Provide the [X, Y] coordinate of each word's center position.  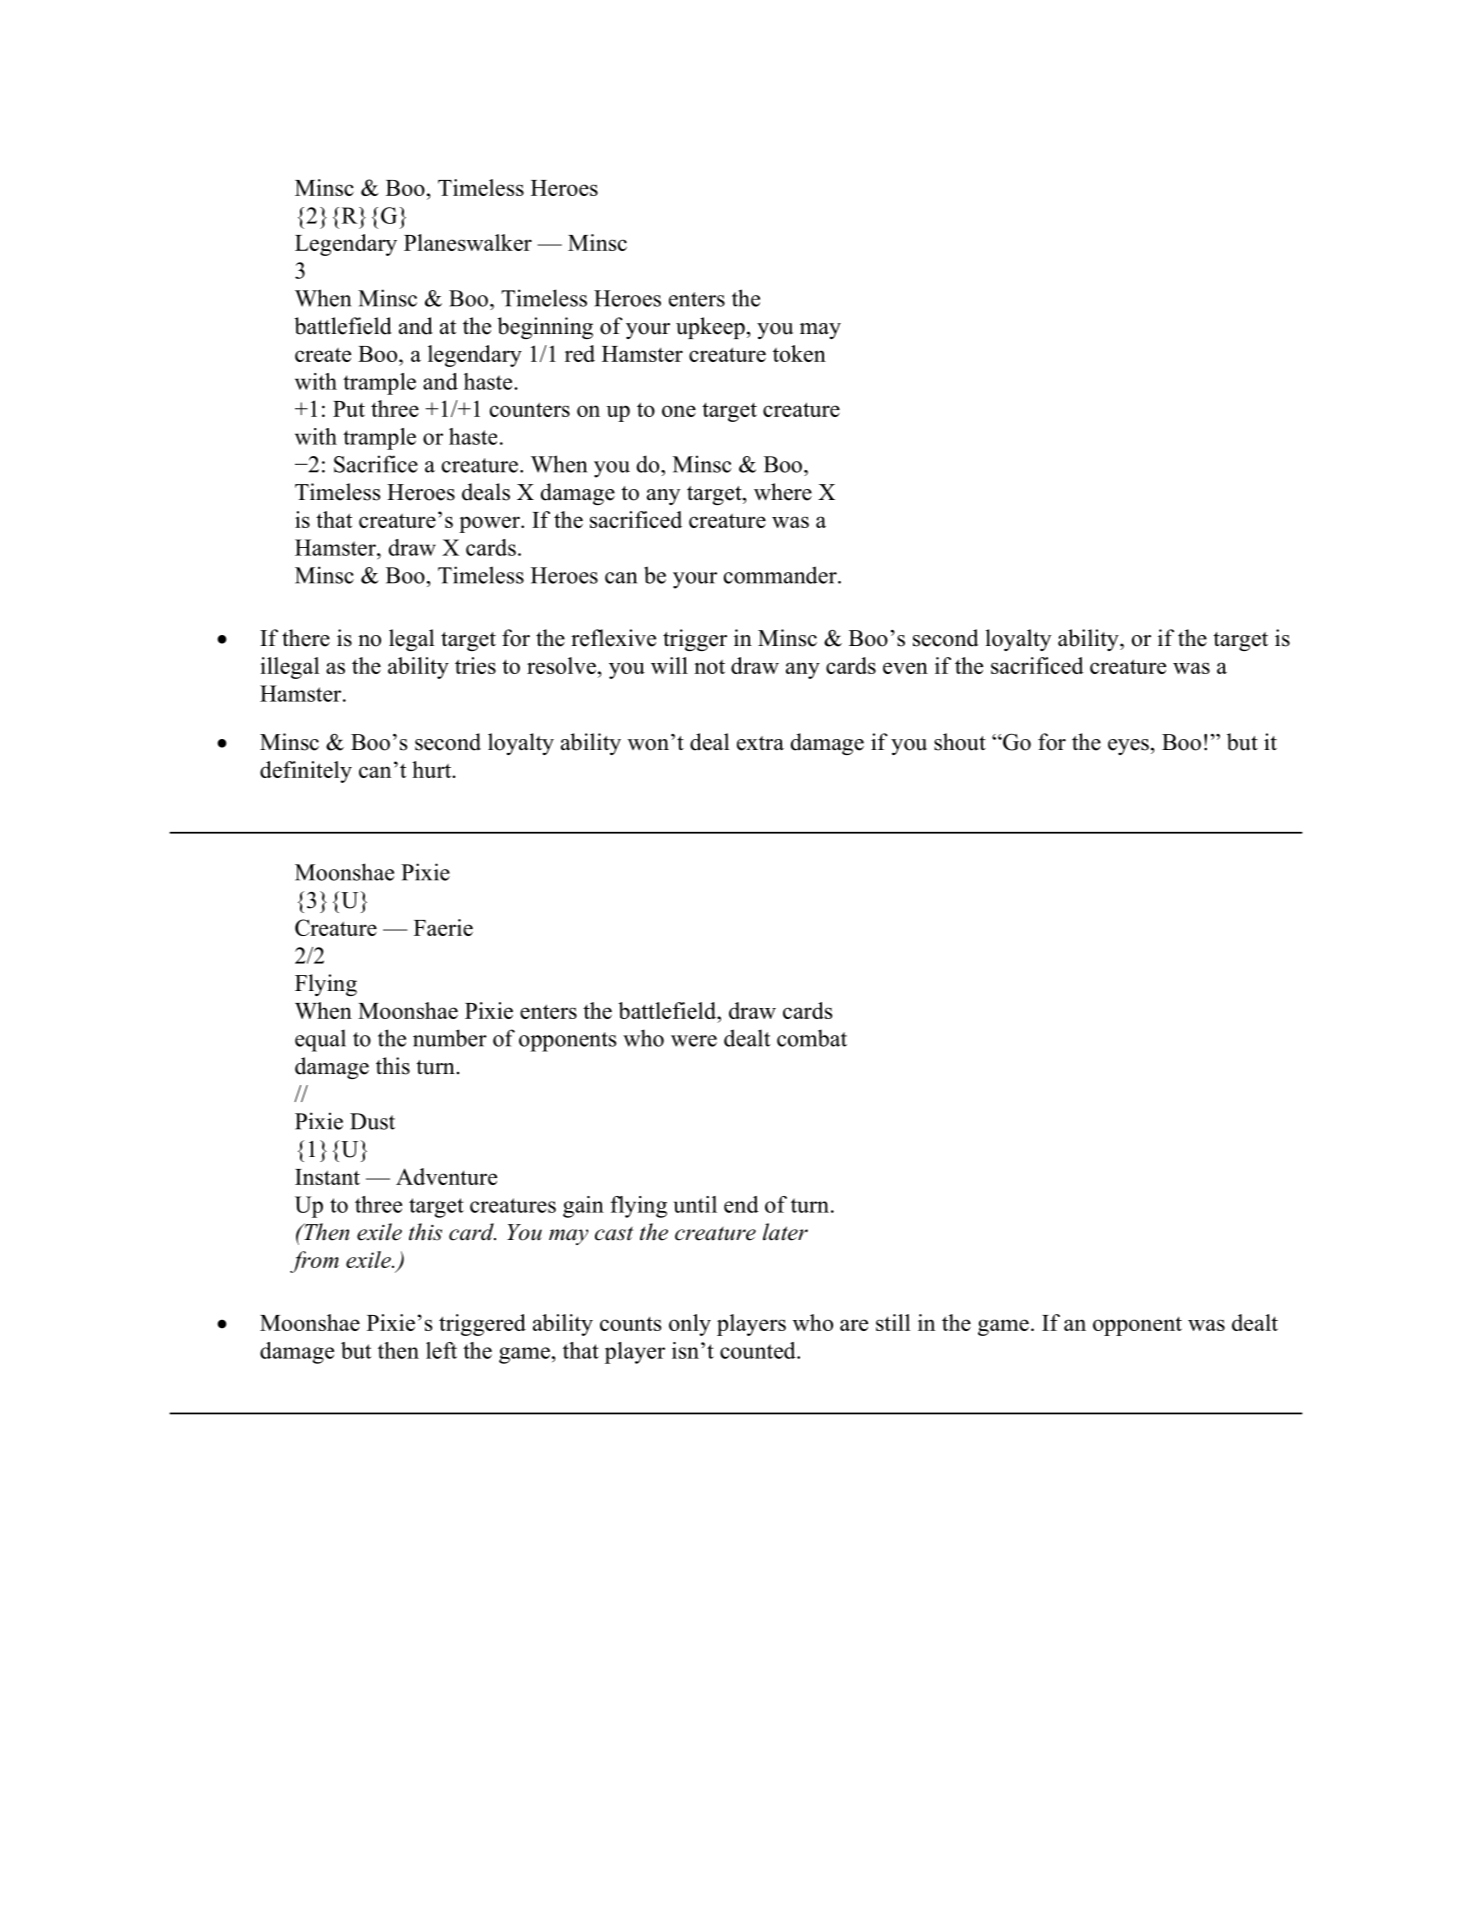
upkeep [710, 328]
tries [475, 665]
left [441, 1350]
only [690, 1325]
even [905, 668]
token [799, 353]
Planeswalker [468, 242]
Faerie [443, 927]
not [709, 667]
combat [812, 1038]
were [694, 1041]
